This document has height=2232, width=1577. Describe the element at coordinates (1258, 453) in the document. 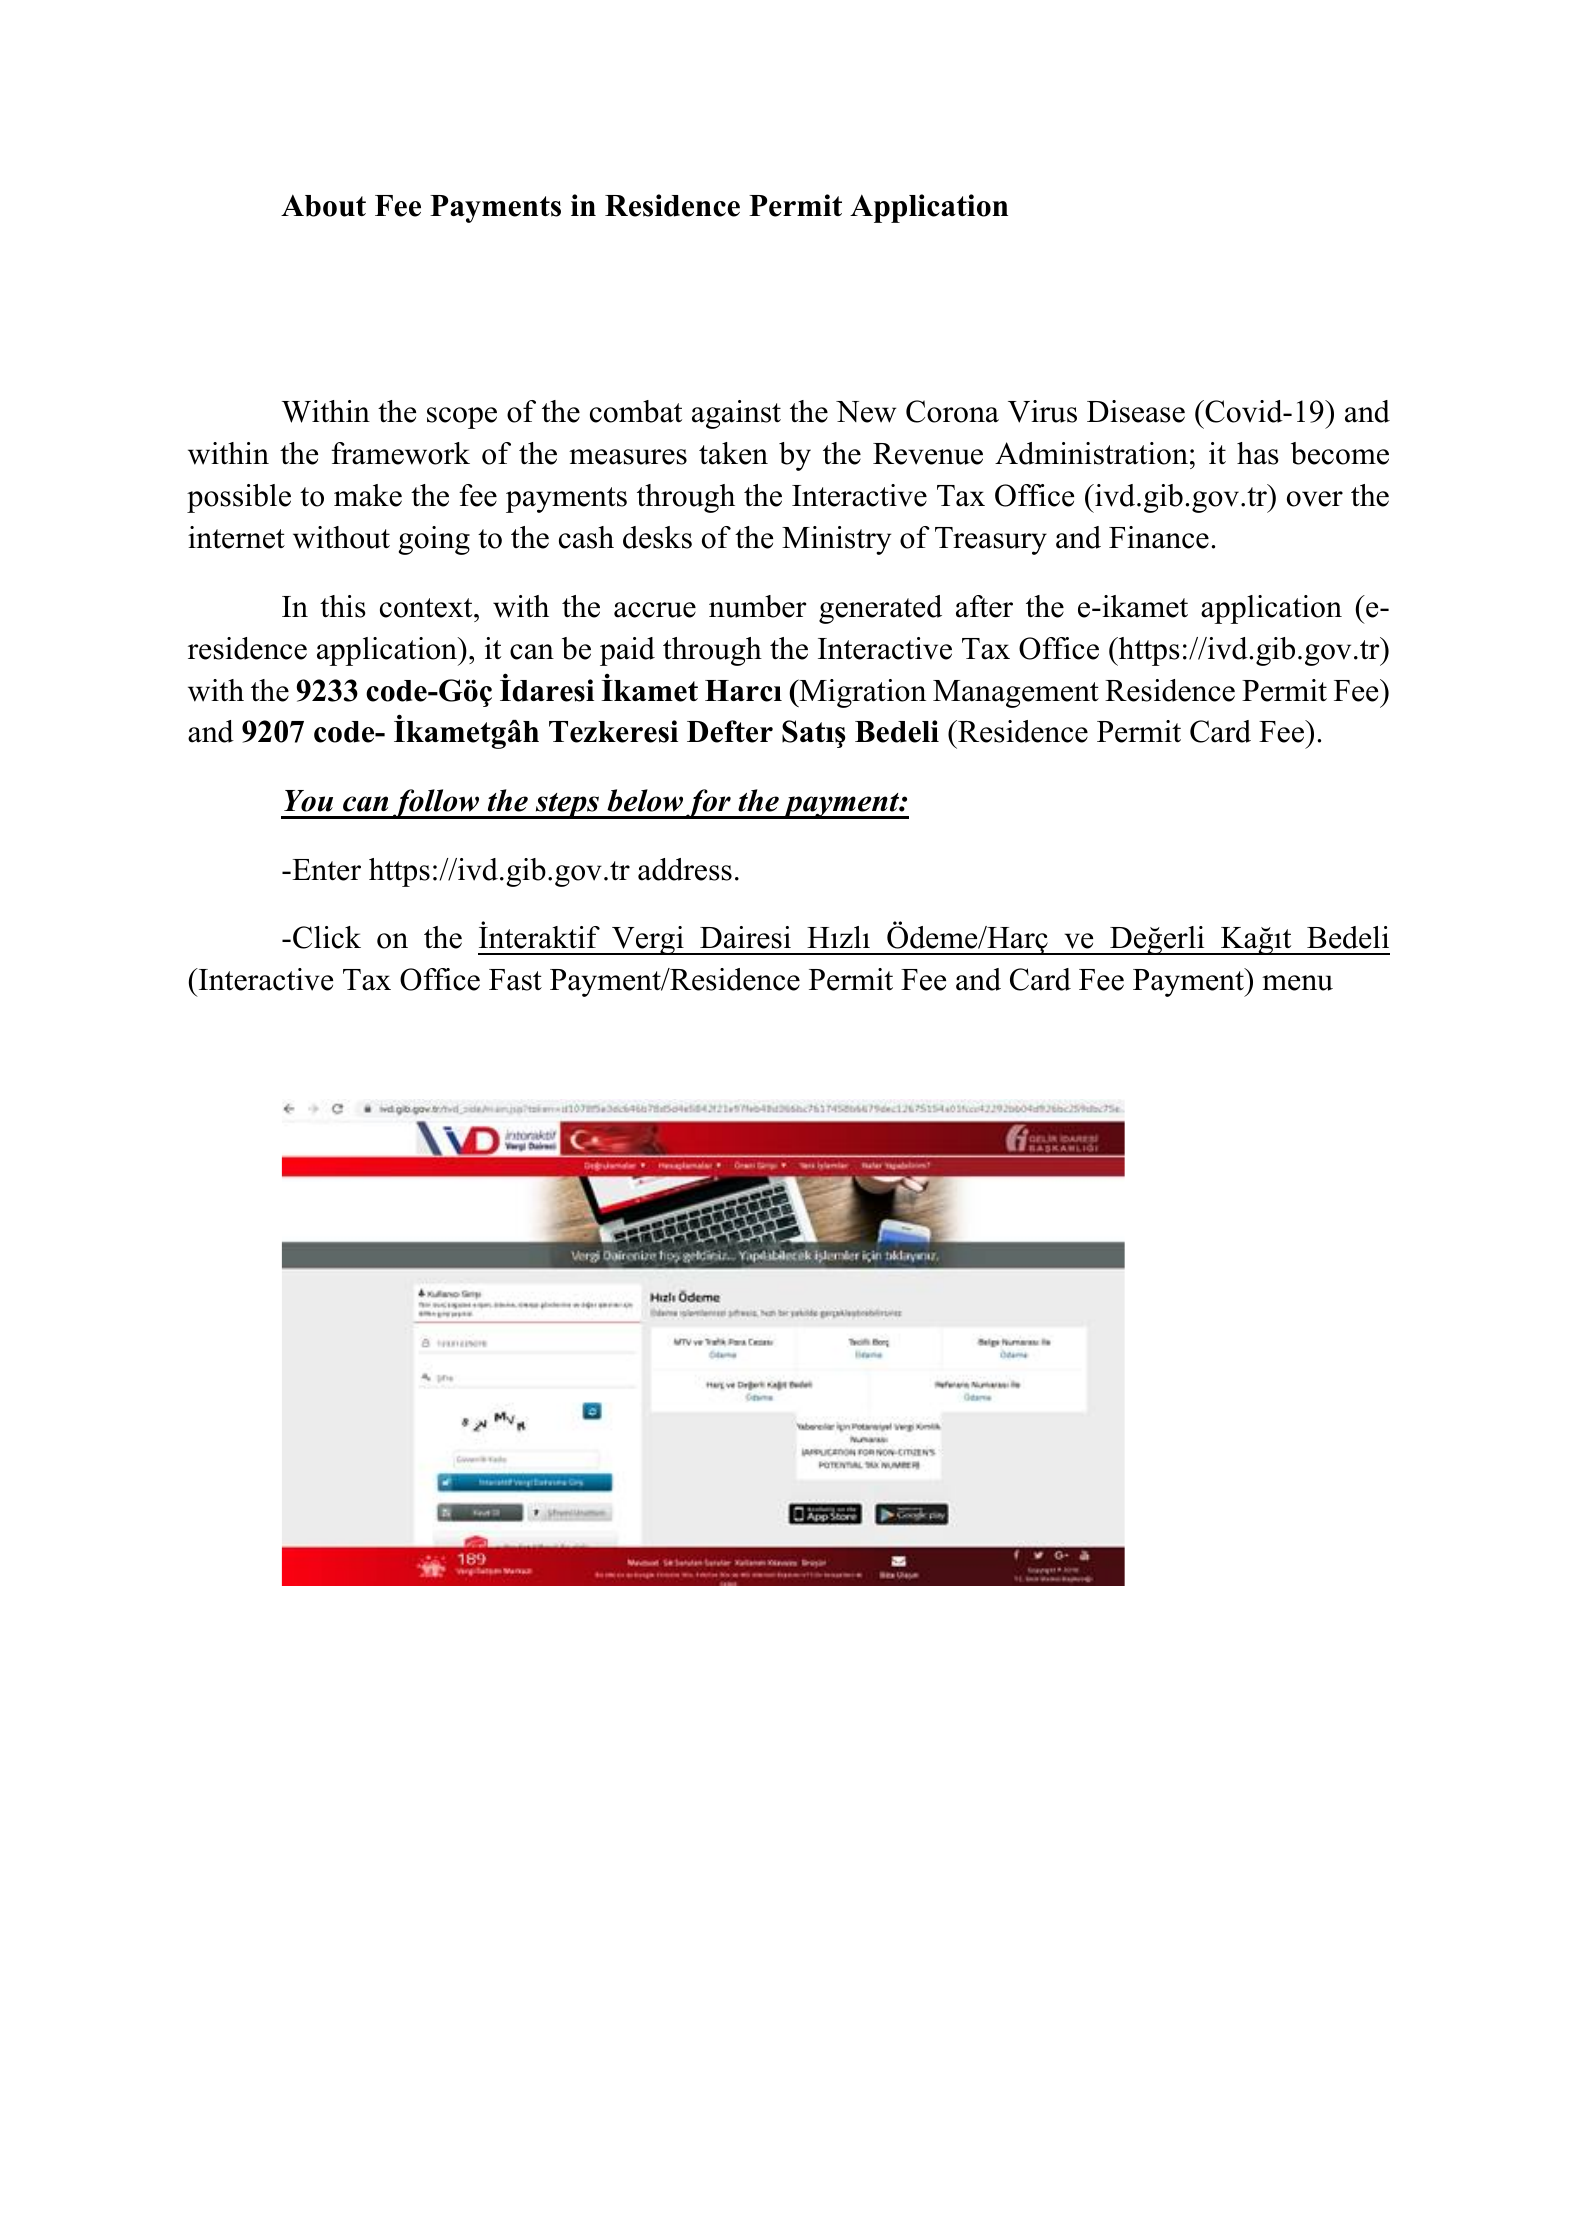

I see `has` at that location.
